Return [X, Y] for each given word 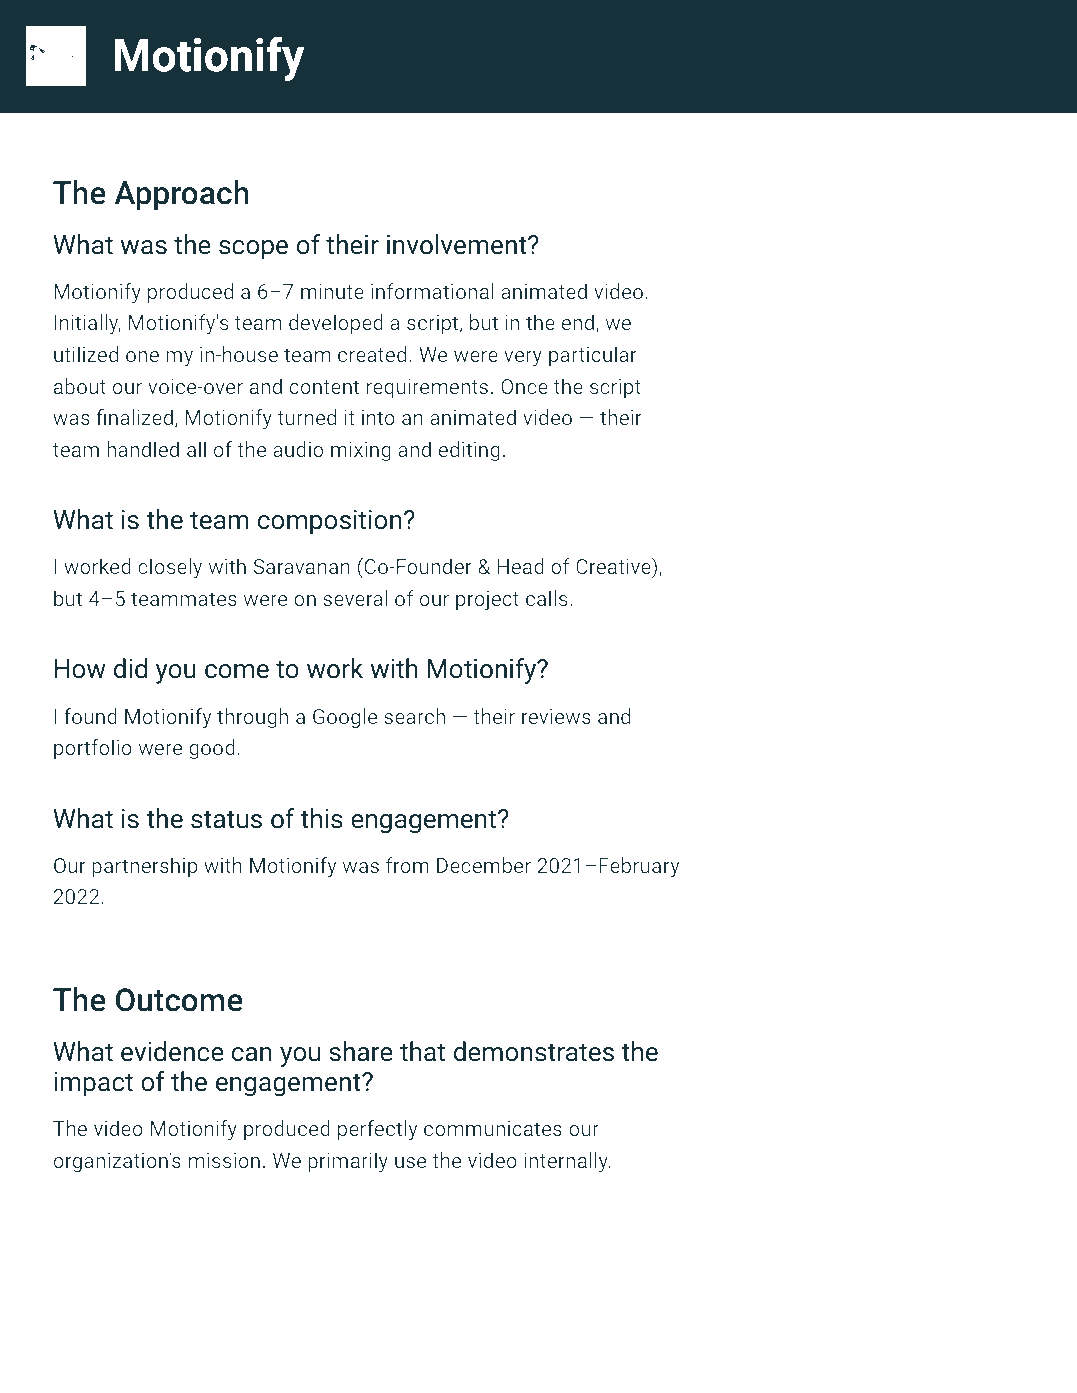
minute [332, 291]
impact [93, 1084]
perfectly [378, 1130]
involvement [458, 244]
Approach [181, 195]
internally [567, 1162]
